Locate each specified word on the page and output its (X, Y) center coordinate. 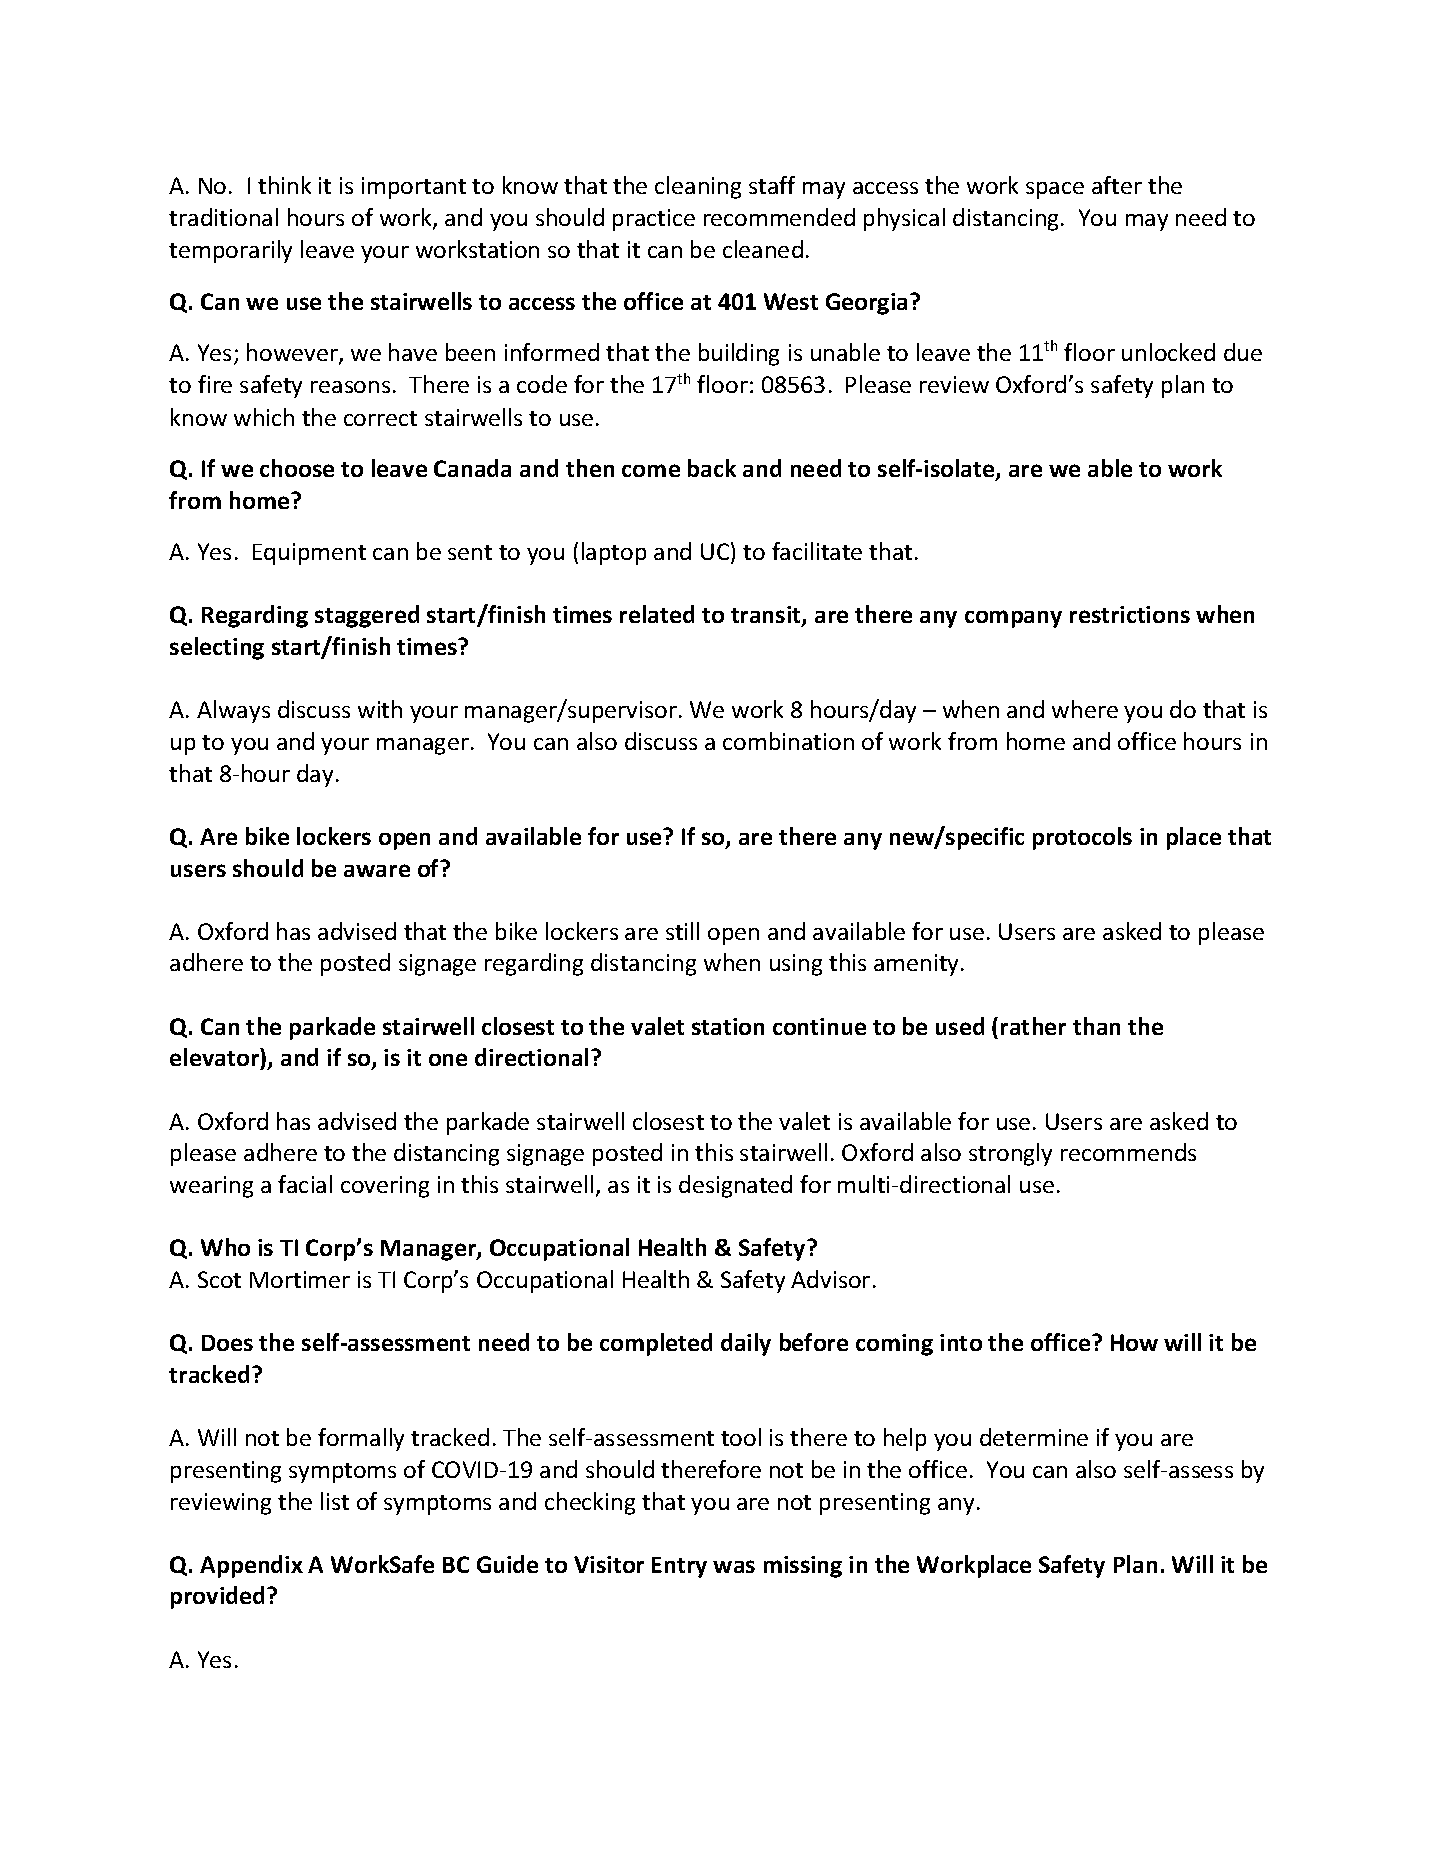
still (682, 931)
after (1117, 185)
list (335, 1501)
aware (377, 870)
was (734, 1566)
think (284, 185)
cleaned (763, 249)
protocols (1082, 838)
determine (1034, 1437)
